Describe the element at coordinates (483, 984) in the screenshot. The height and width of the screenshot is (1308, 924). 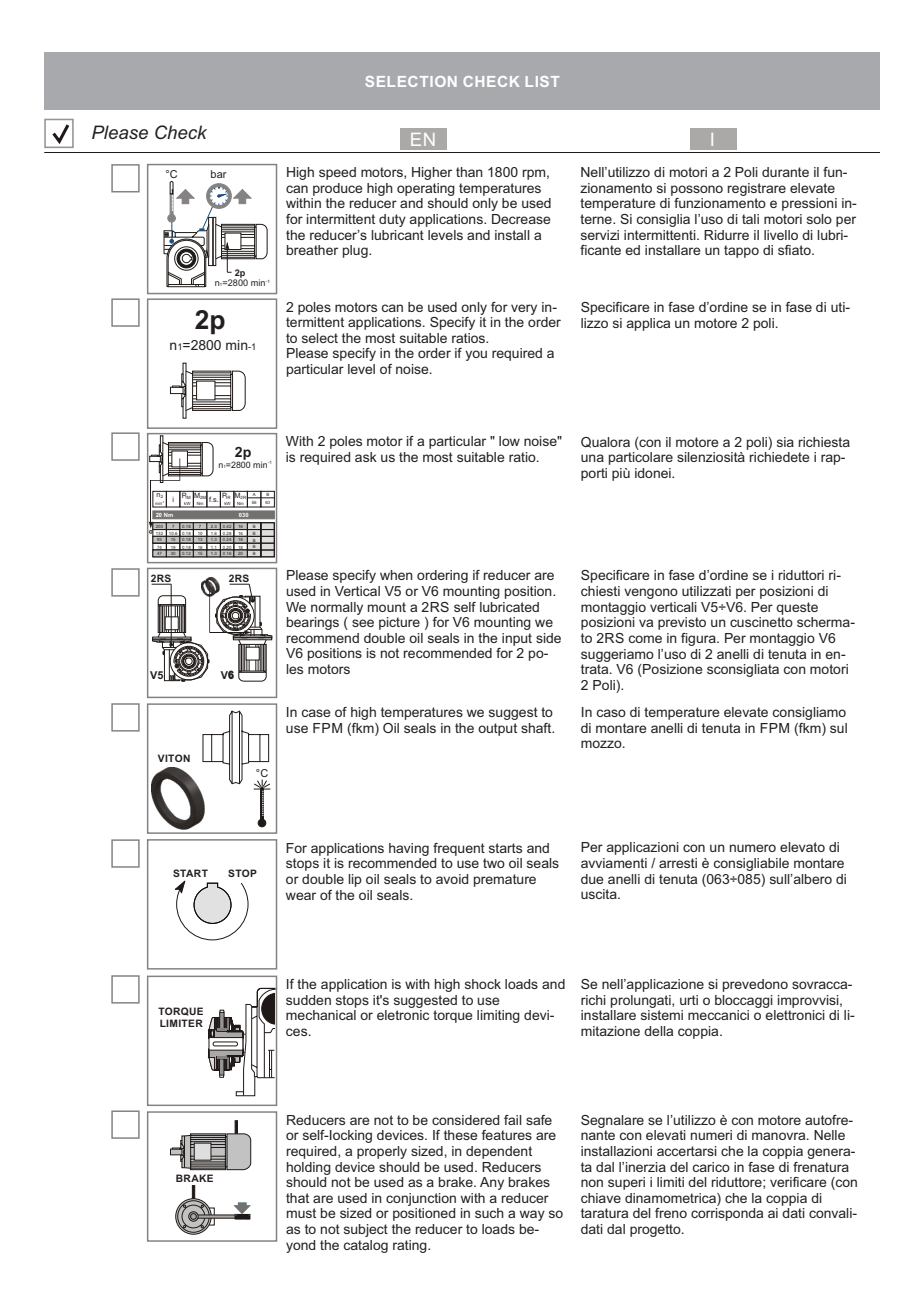
I see `shock` at that location.
